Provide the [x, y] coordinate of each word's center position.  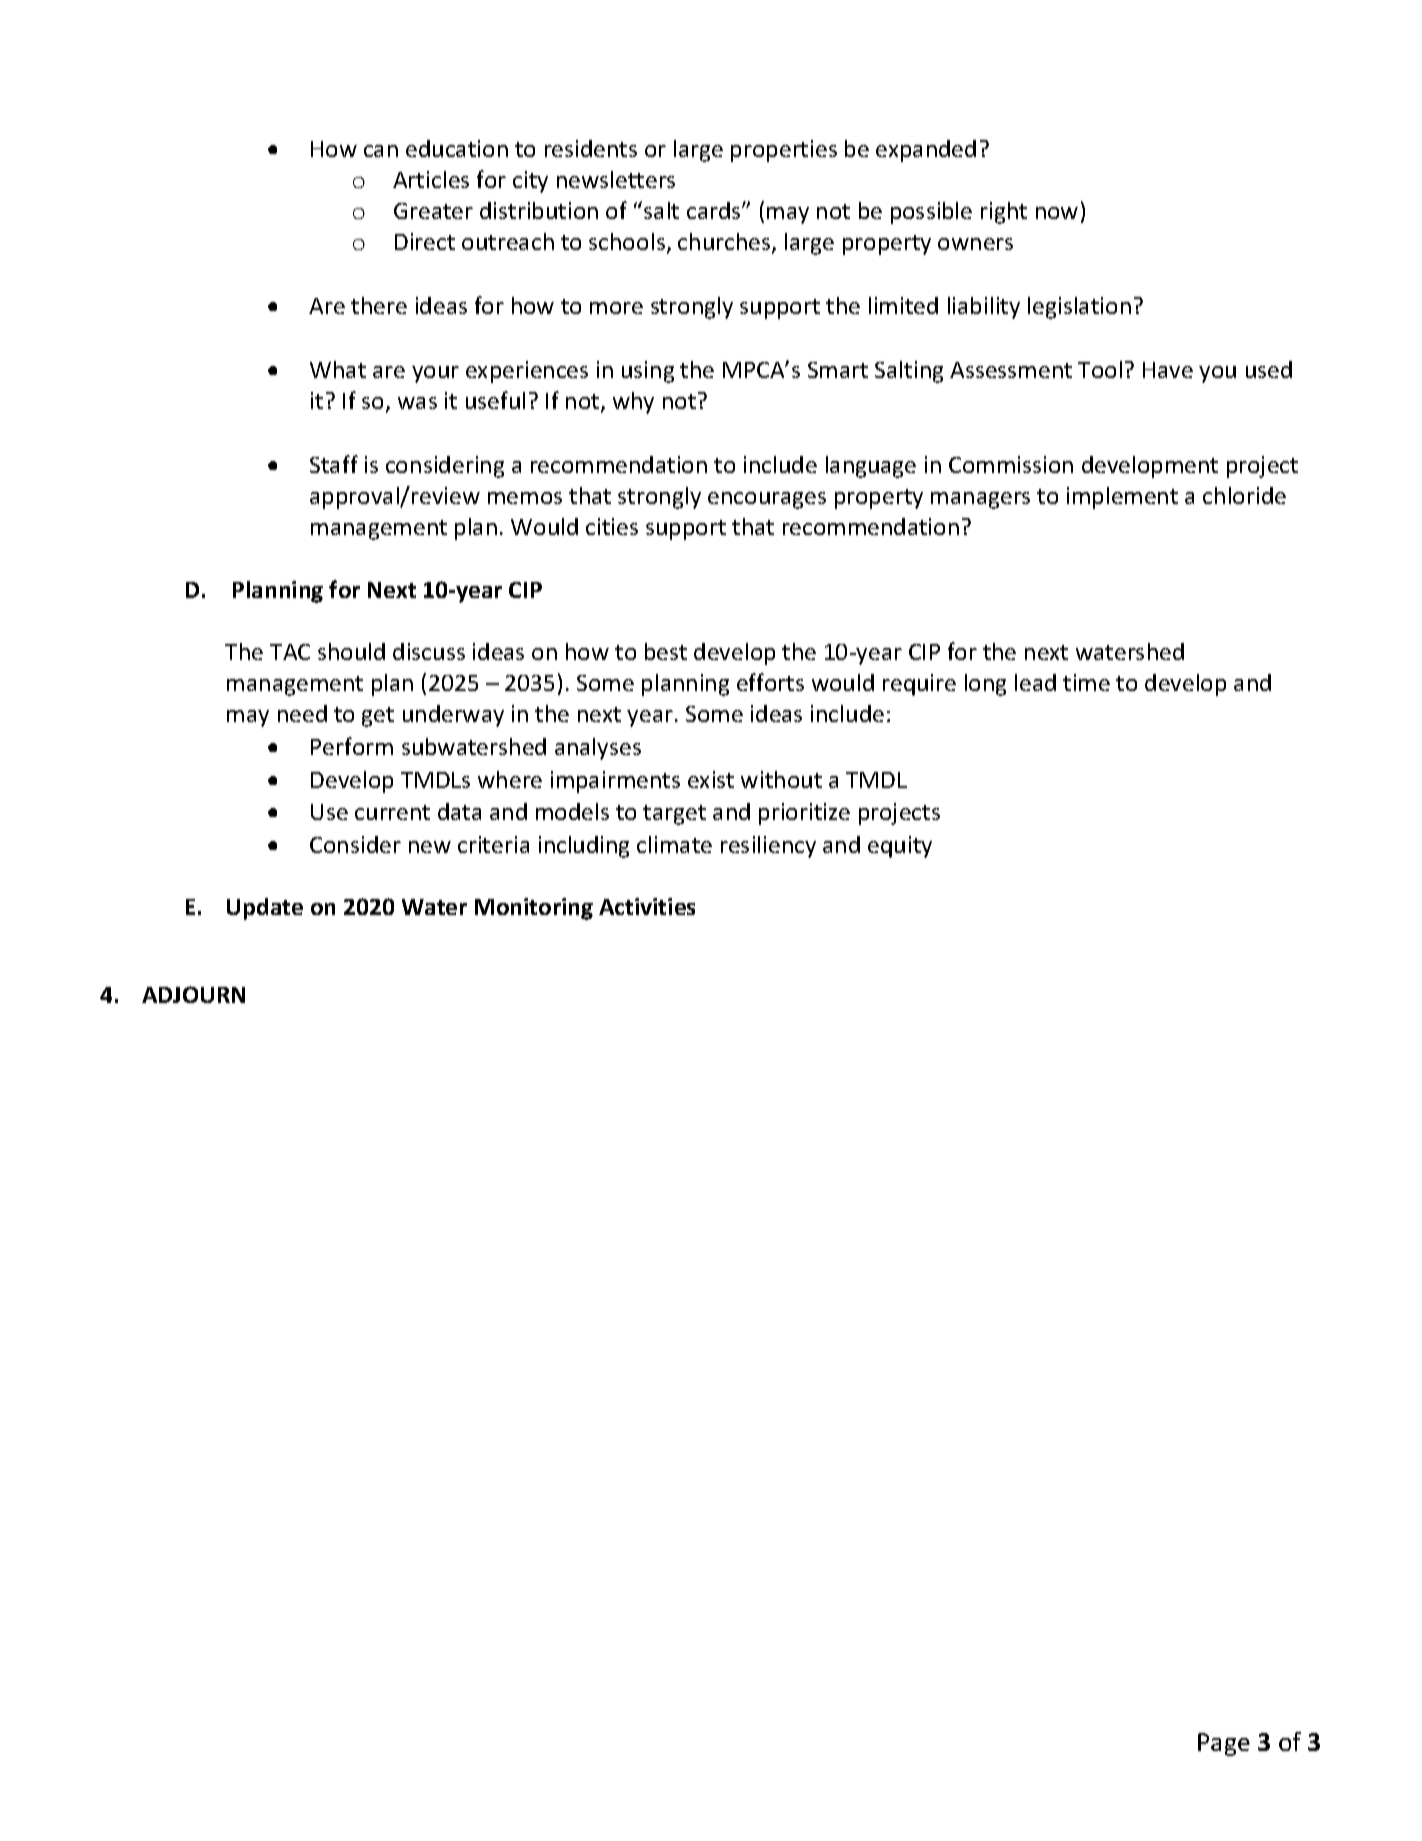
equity [900, 847]
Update [265, 909]
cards [715, 210]
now [1057, 213]
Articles [431, 179]
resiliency [768, 847]
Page [1224, 1744]
